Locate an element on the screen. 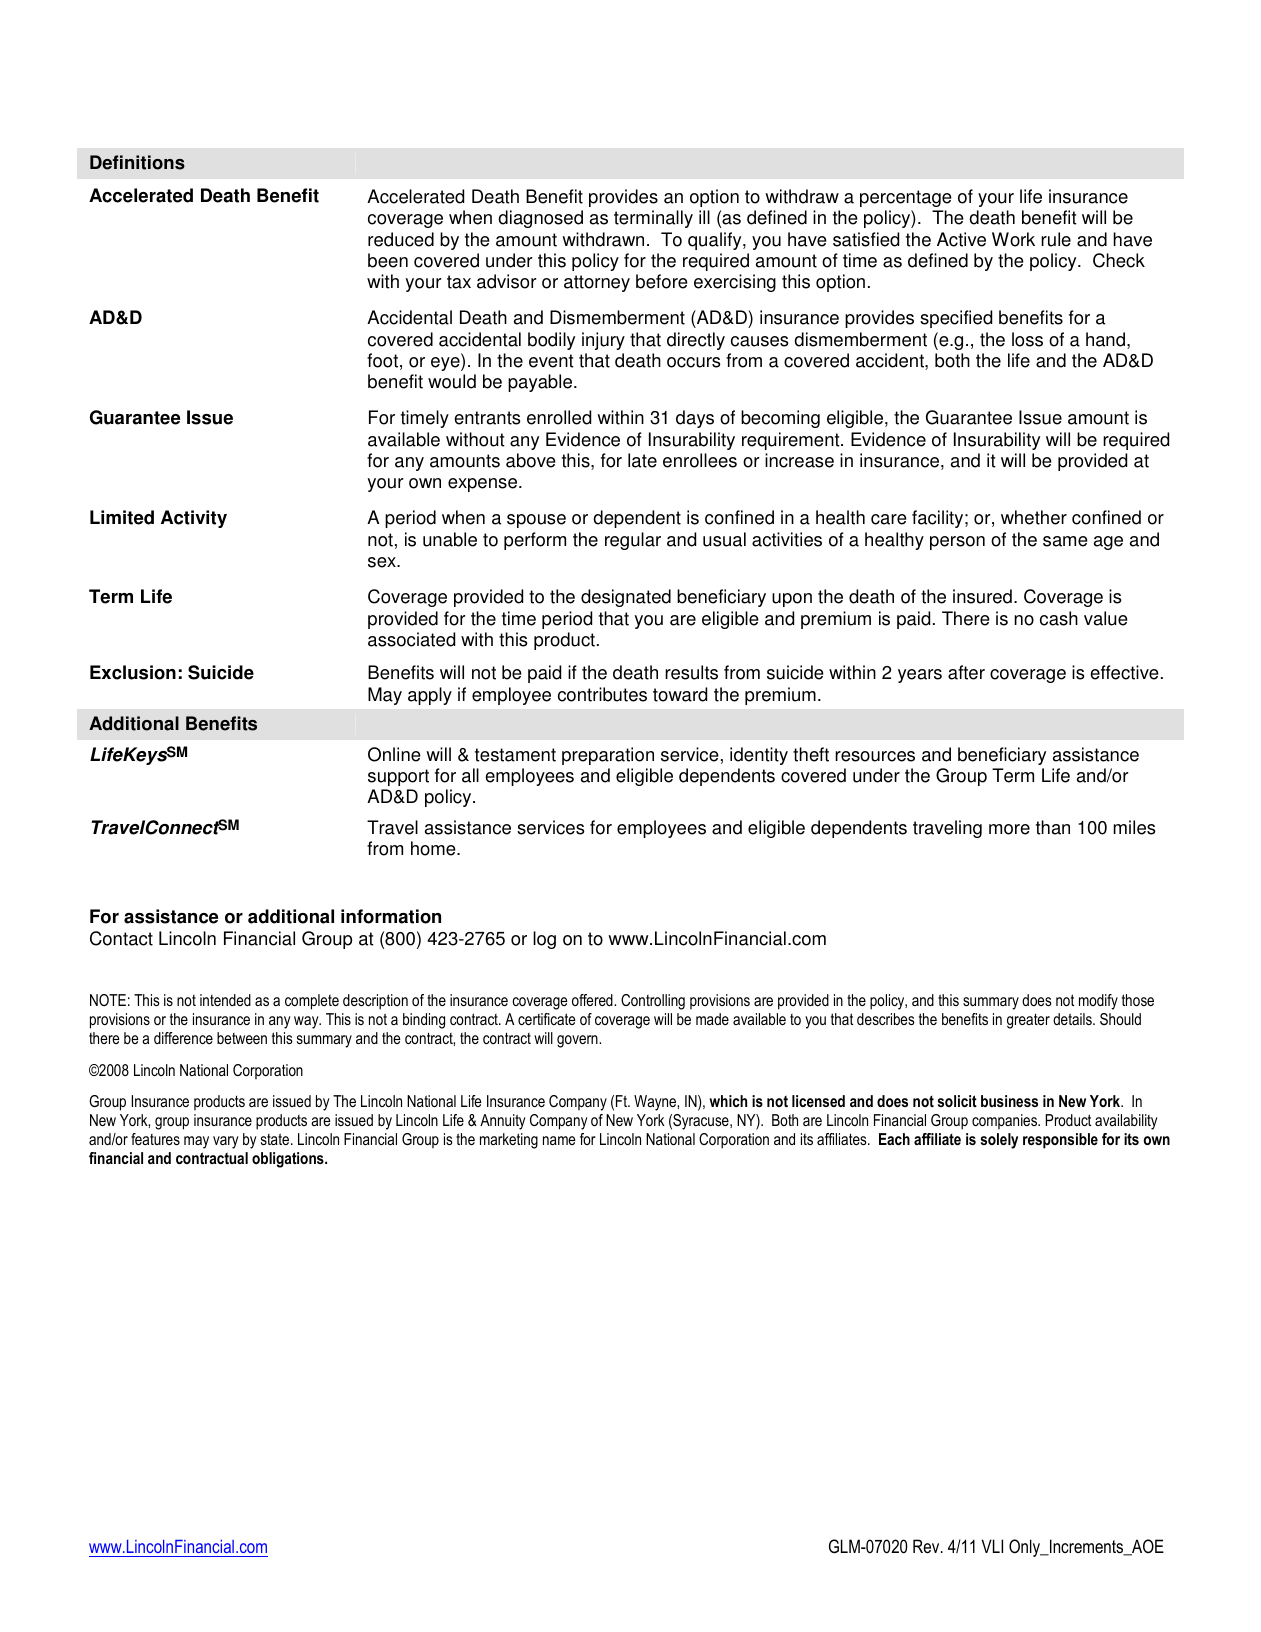 Image resolution: width=1261 pixels, height=1632 pixels. Definitions is located at coordinates (137, 162).
